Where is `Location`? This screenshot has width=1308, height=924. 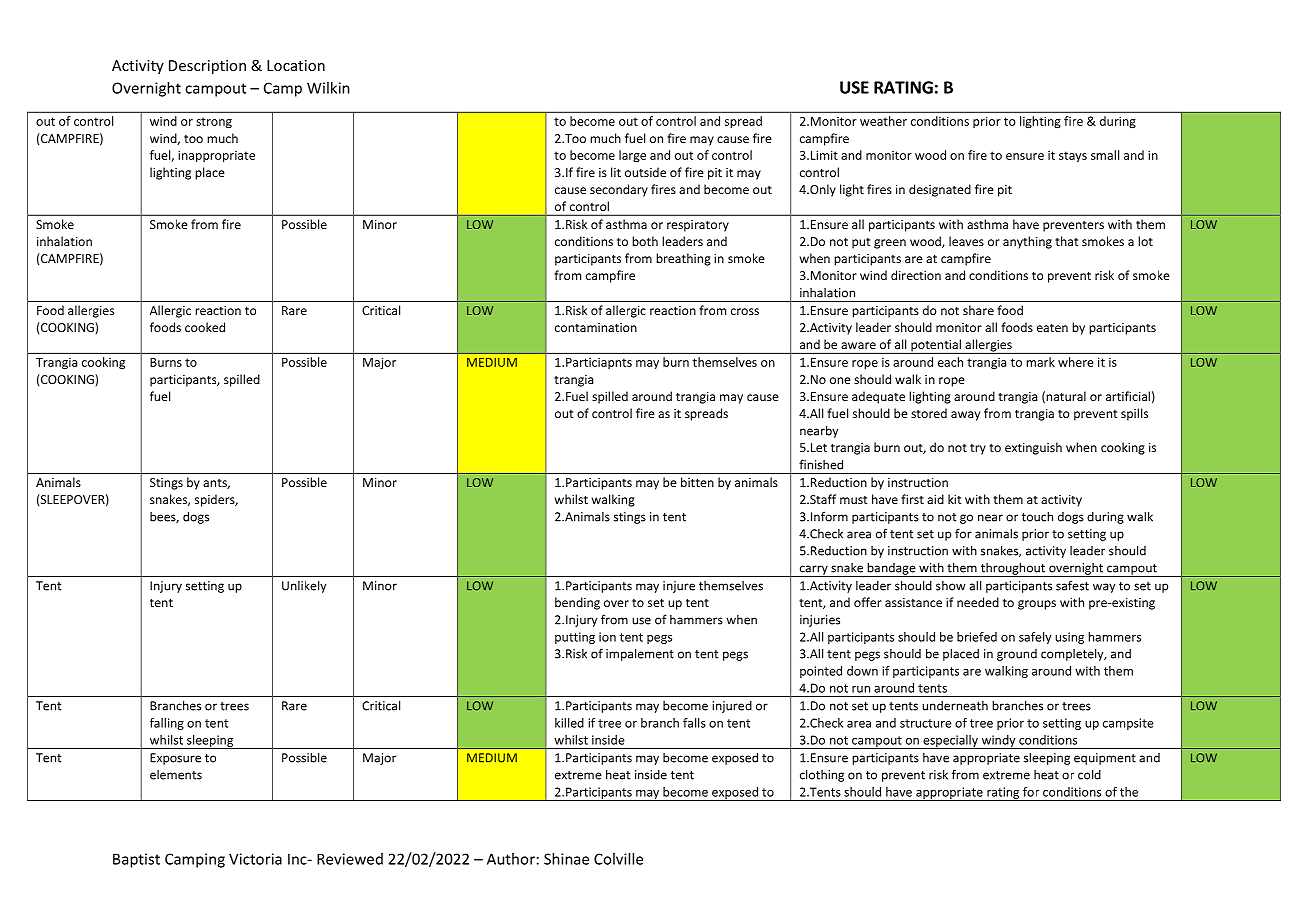 Location is located at coordinates (296, 65).
